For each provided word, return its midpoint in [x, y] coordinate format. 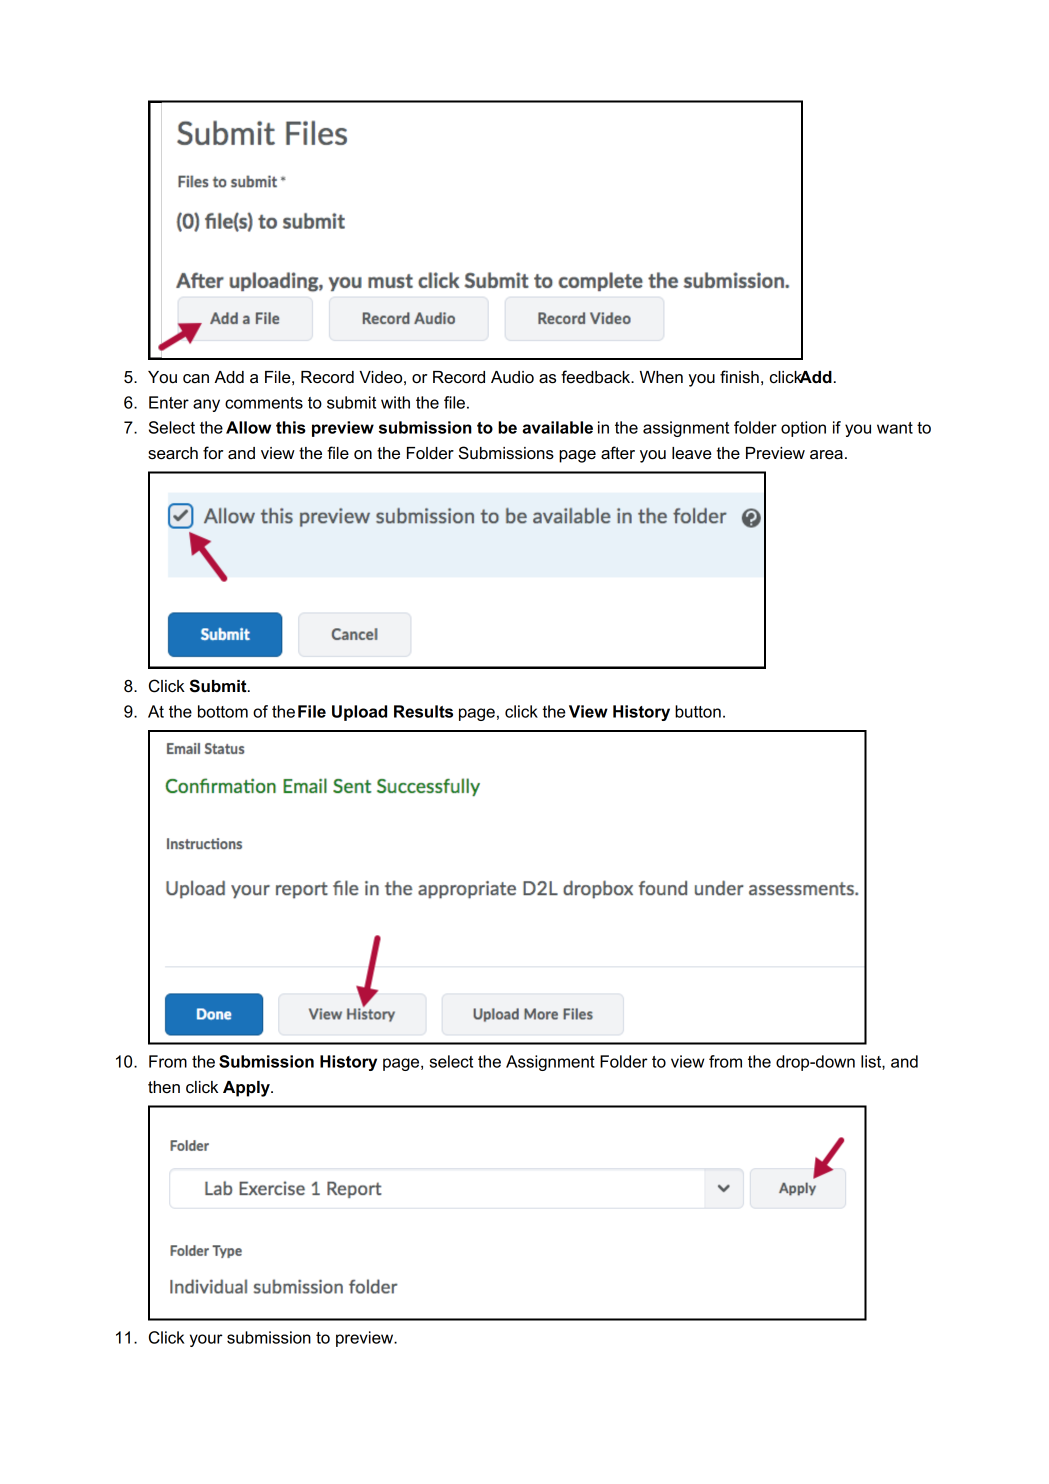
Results [423, 711]
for [213, 453]
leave [692, 453]
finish [739, 377]
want [895, 428]
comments [264, 403]
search [173, 453]
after [618, 453]
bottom [223, 711]
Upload [359, 713]
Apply [247, 1089]
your [206, 1340]
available [557, 427]
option [803, 429]
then [164, 1087]
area [826, 455]
